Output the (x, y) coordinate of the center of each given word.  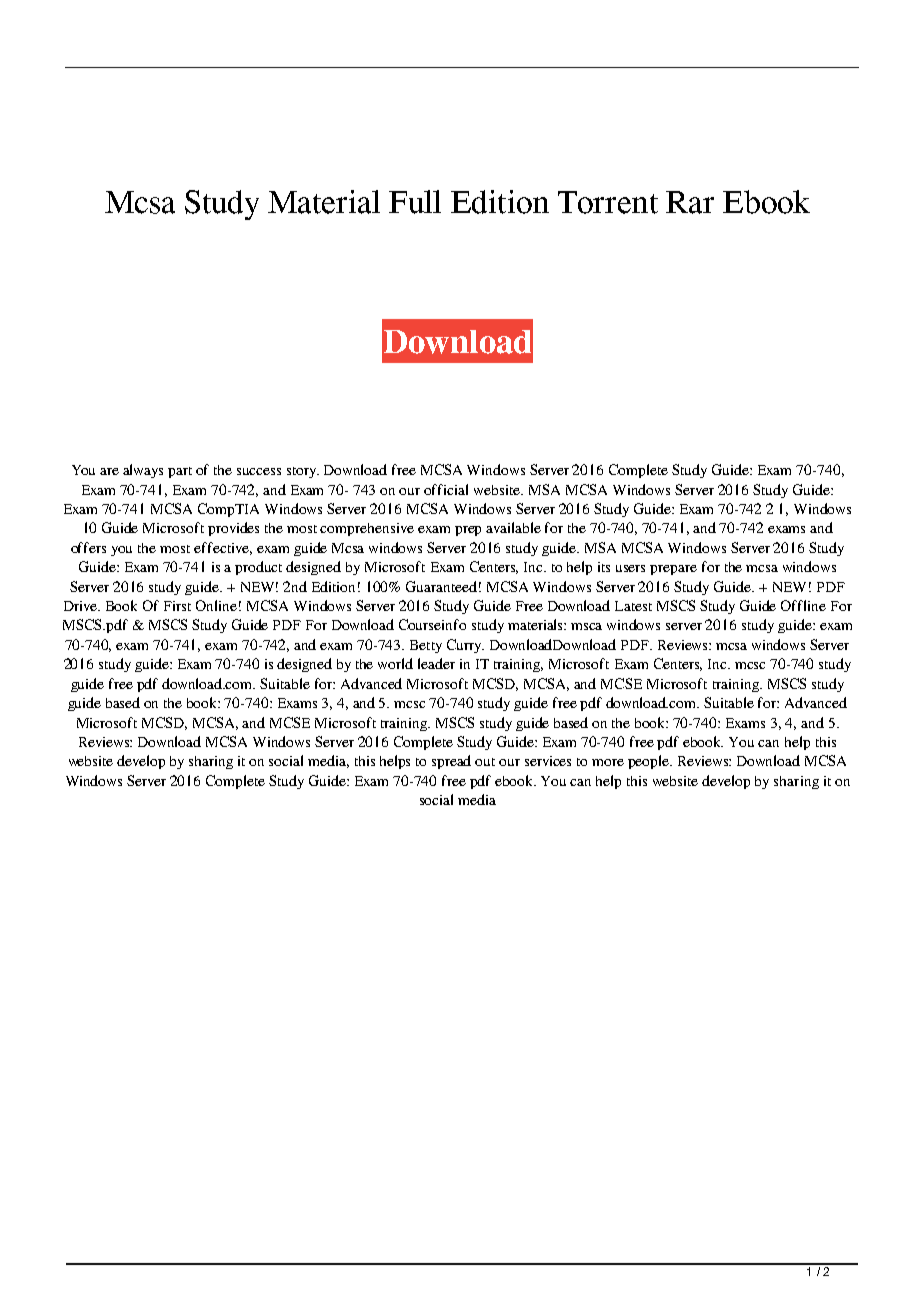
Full (415, 202)
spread (451, 762)
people (650, 762)
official (446, 489)
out (485, 762)
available (513, 527)
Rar (690, 202)
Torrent (608, 202)
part (180, 472)
